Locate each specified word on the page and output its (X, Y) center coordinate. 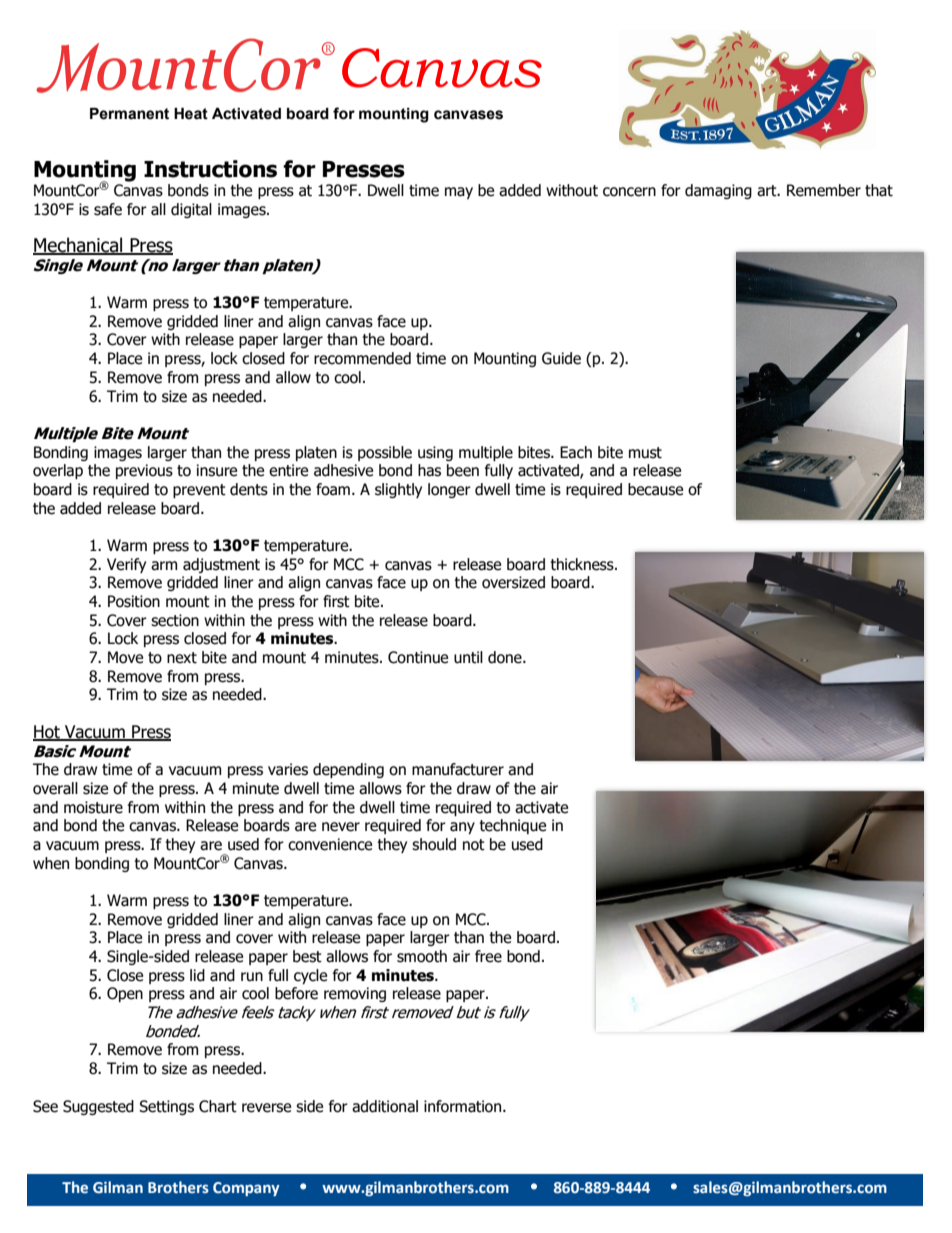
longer (449, 490)
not (474, 845)
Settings (166, 1107)
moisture (93, 807)
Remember (824, 190)
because (655, 489)
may (459, 193)
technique (512, 826)
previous (144, 471)
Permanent (129, 114)
